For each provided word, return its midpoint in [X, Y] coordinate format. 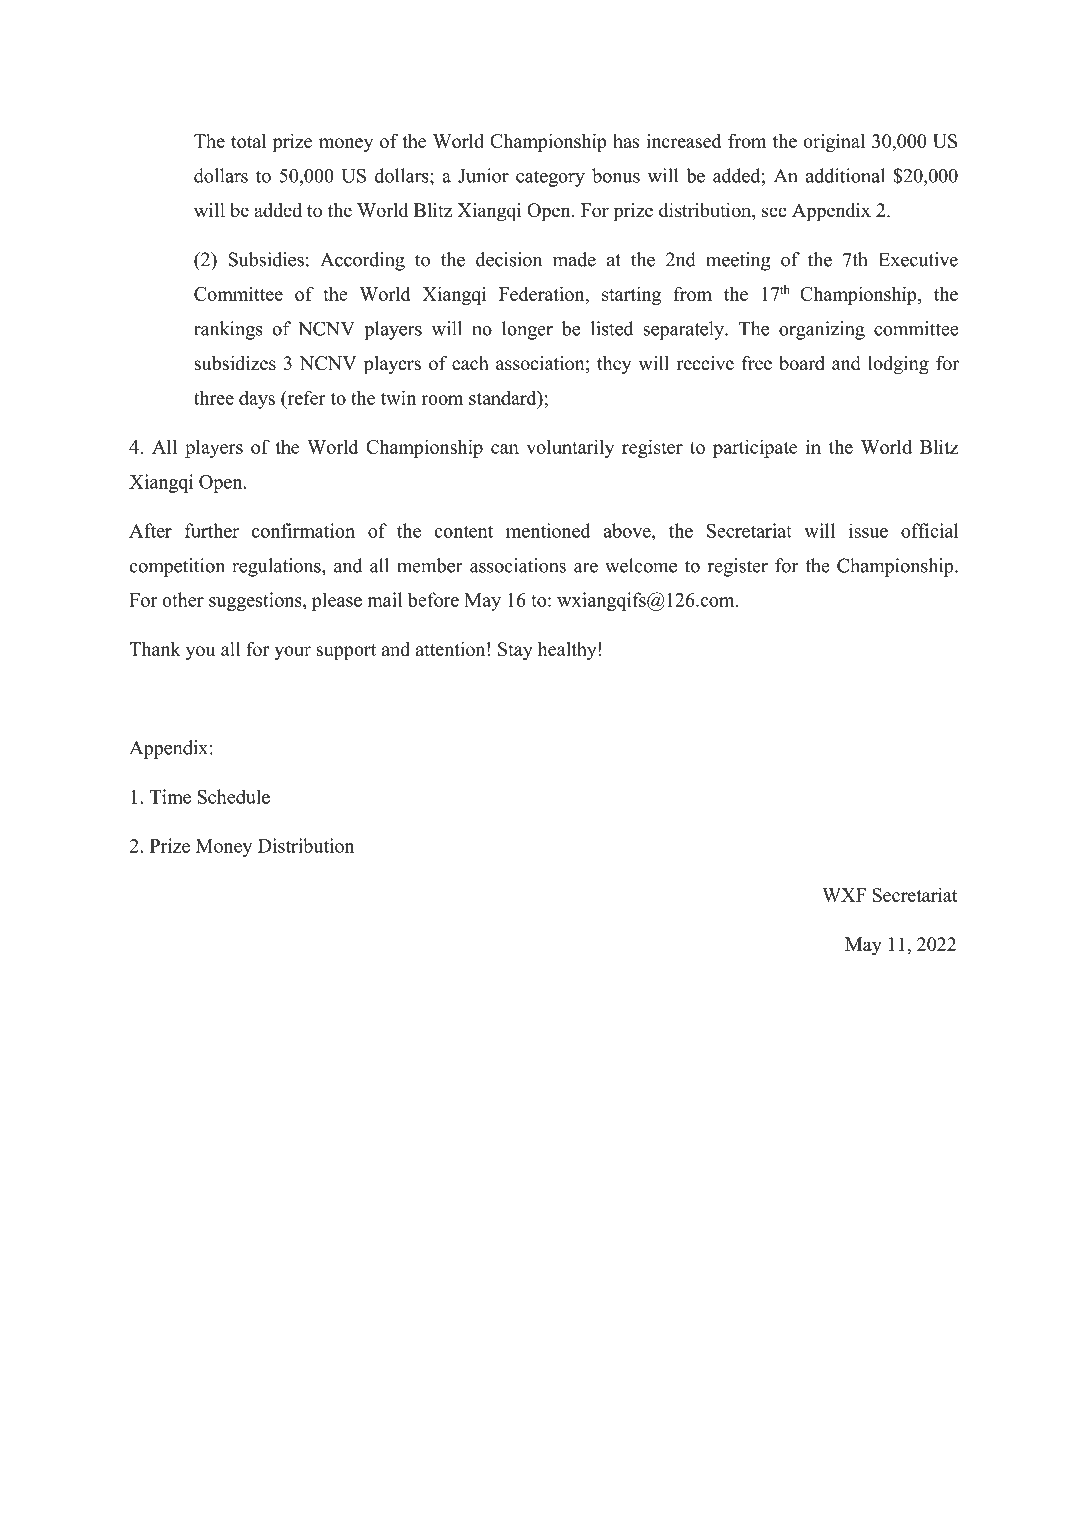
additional [845, 175]
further [212, 530]
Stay [515, 651]
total [248, 141]
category [550, 178]
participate [755, 448]
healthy [568, 651]
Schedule [234, 796]
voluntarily [570, 448]
